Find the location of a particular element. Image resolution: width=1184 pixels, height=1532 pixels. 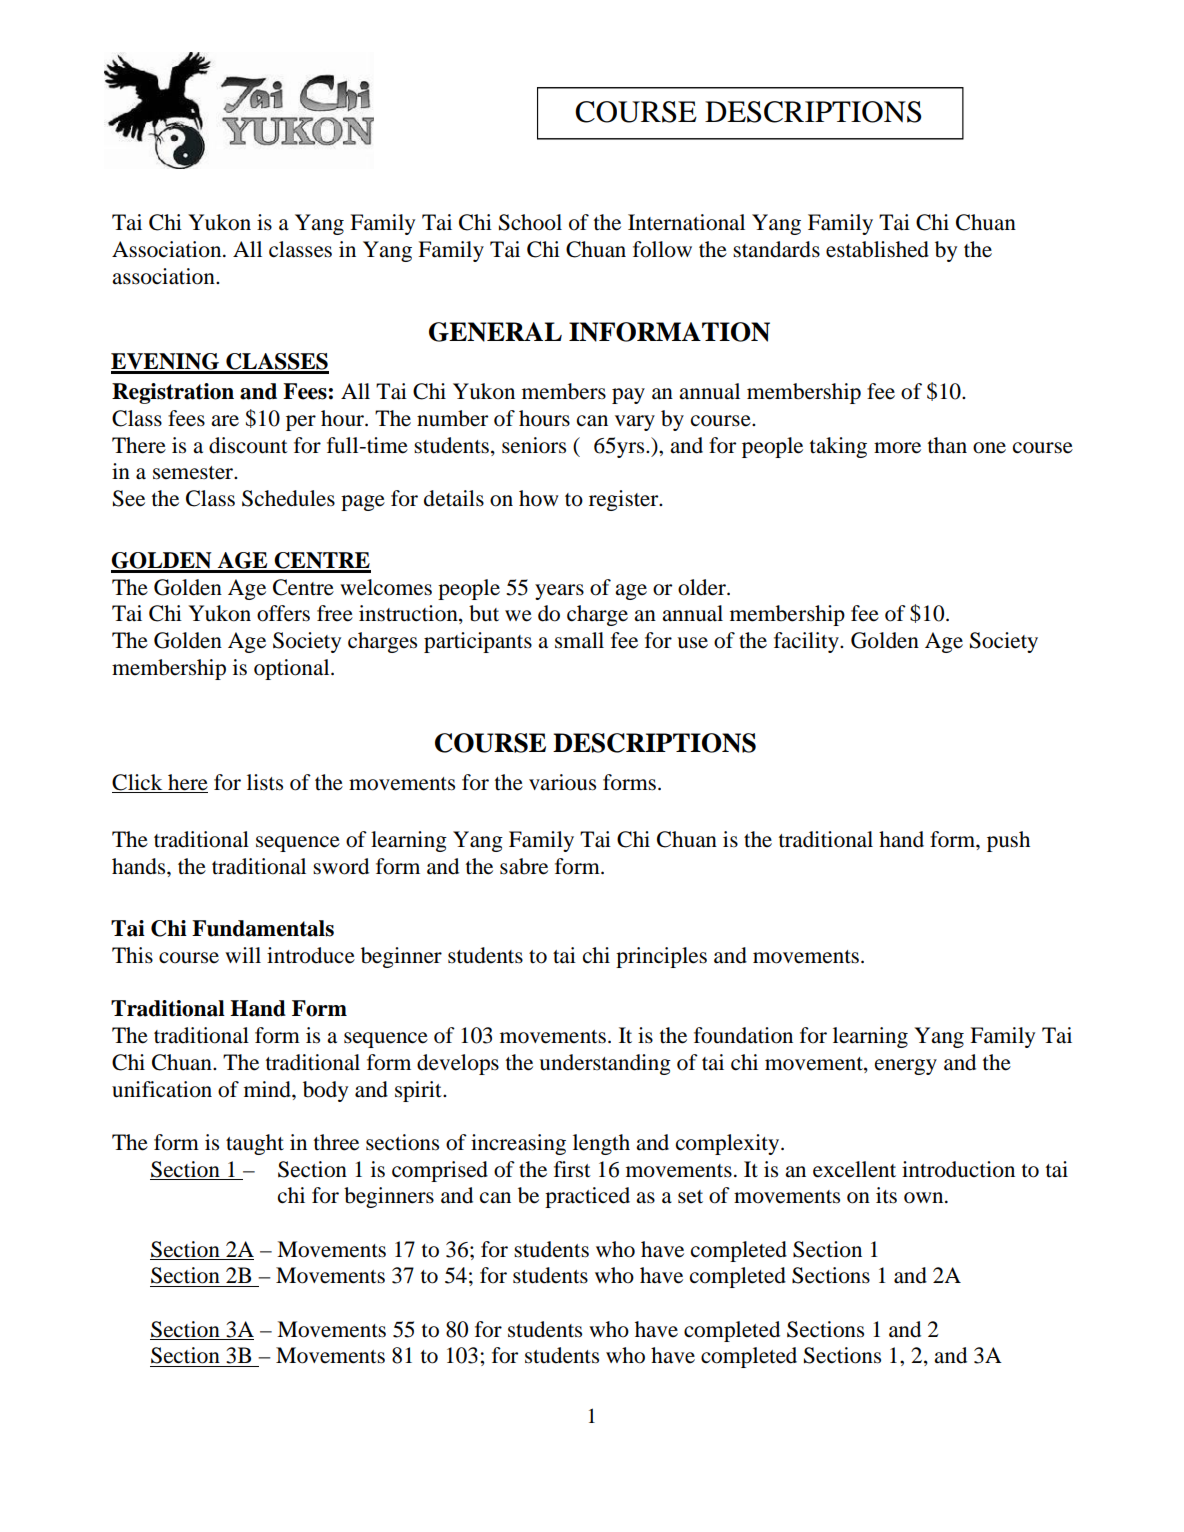

first is located at coordinates (572, 1169).
